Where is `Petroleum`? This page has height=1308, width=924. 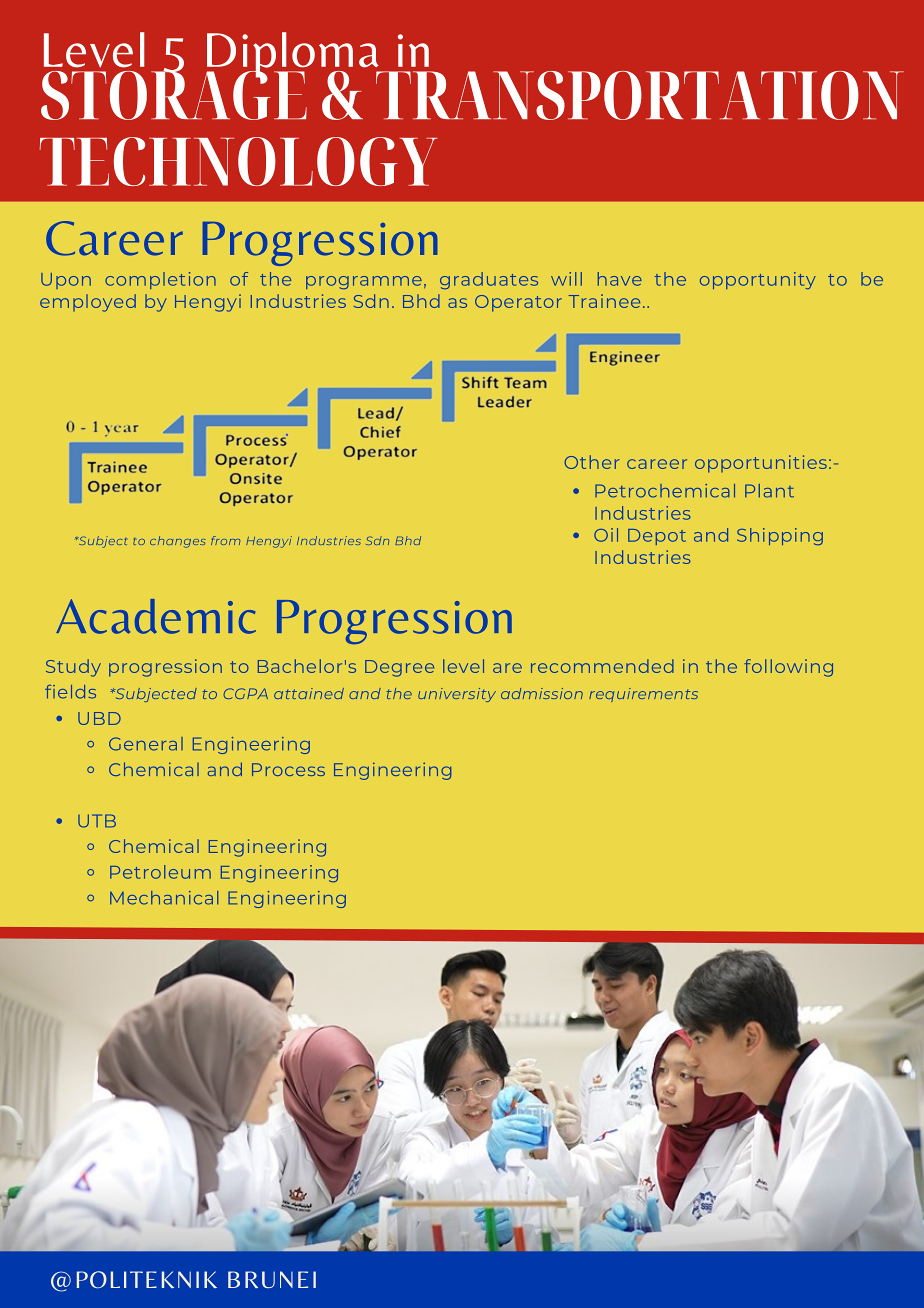 Petroleum is located at coordinates (160, 872).
